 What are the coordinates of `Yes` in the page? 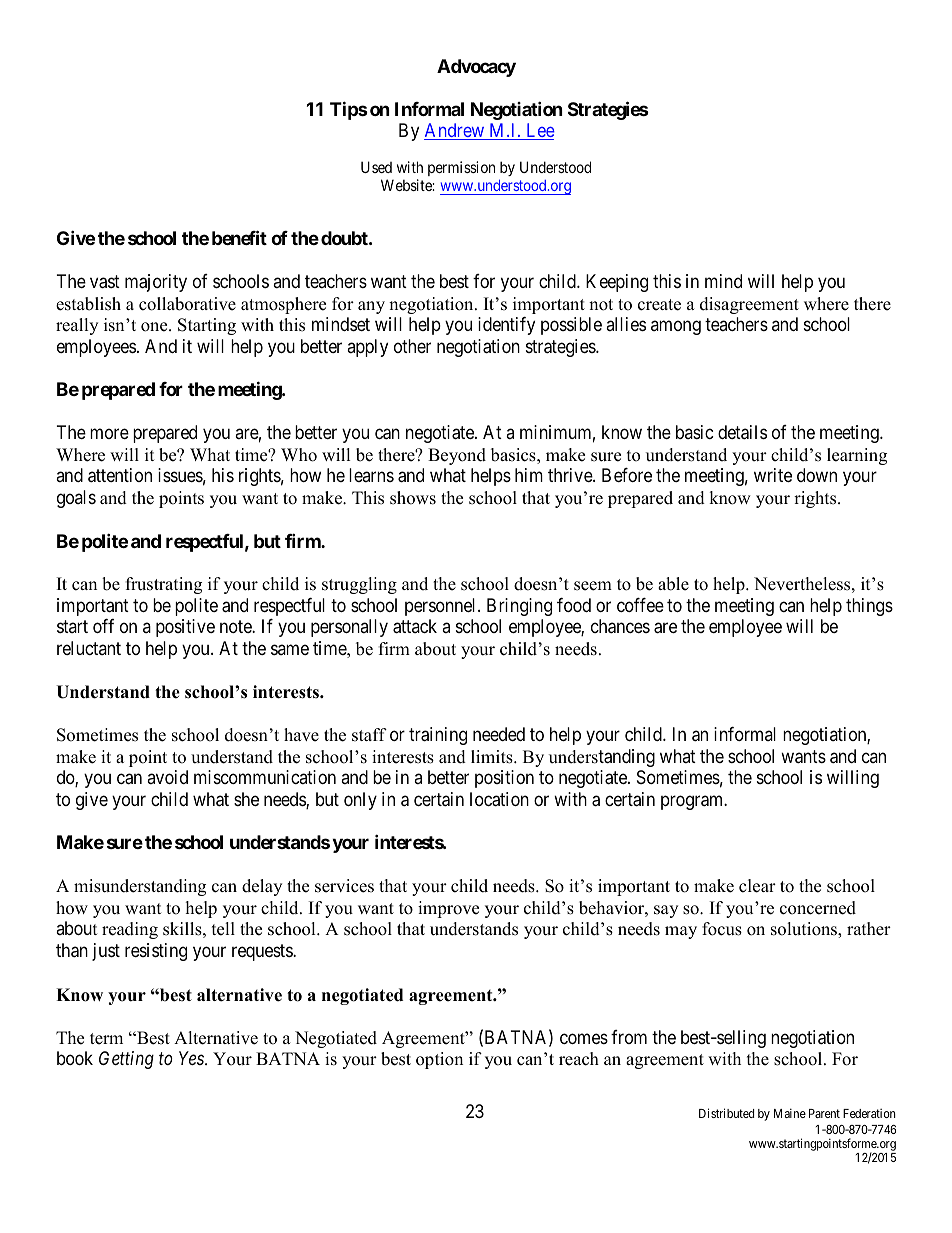 It's located at (192, 1058).
